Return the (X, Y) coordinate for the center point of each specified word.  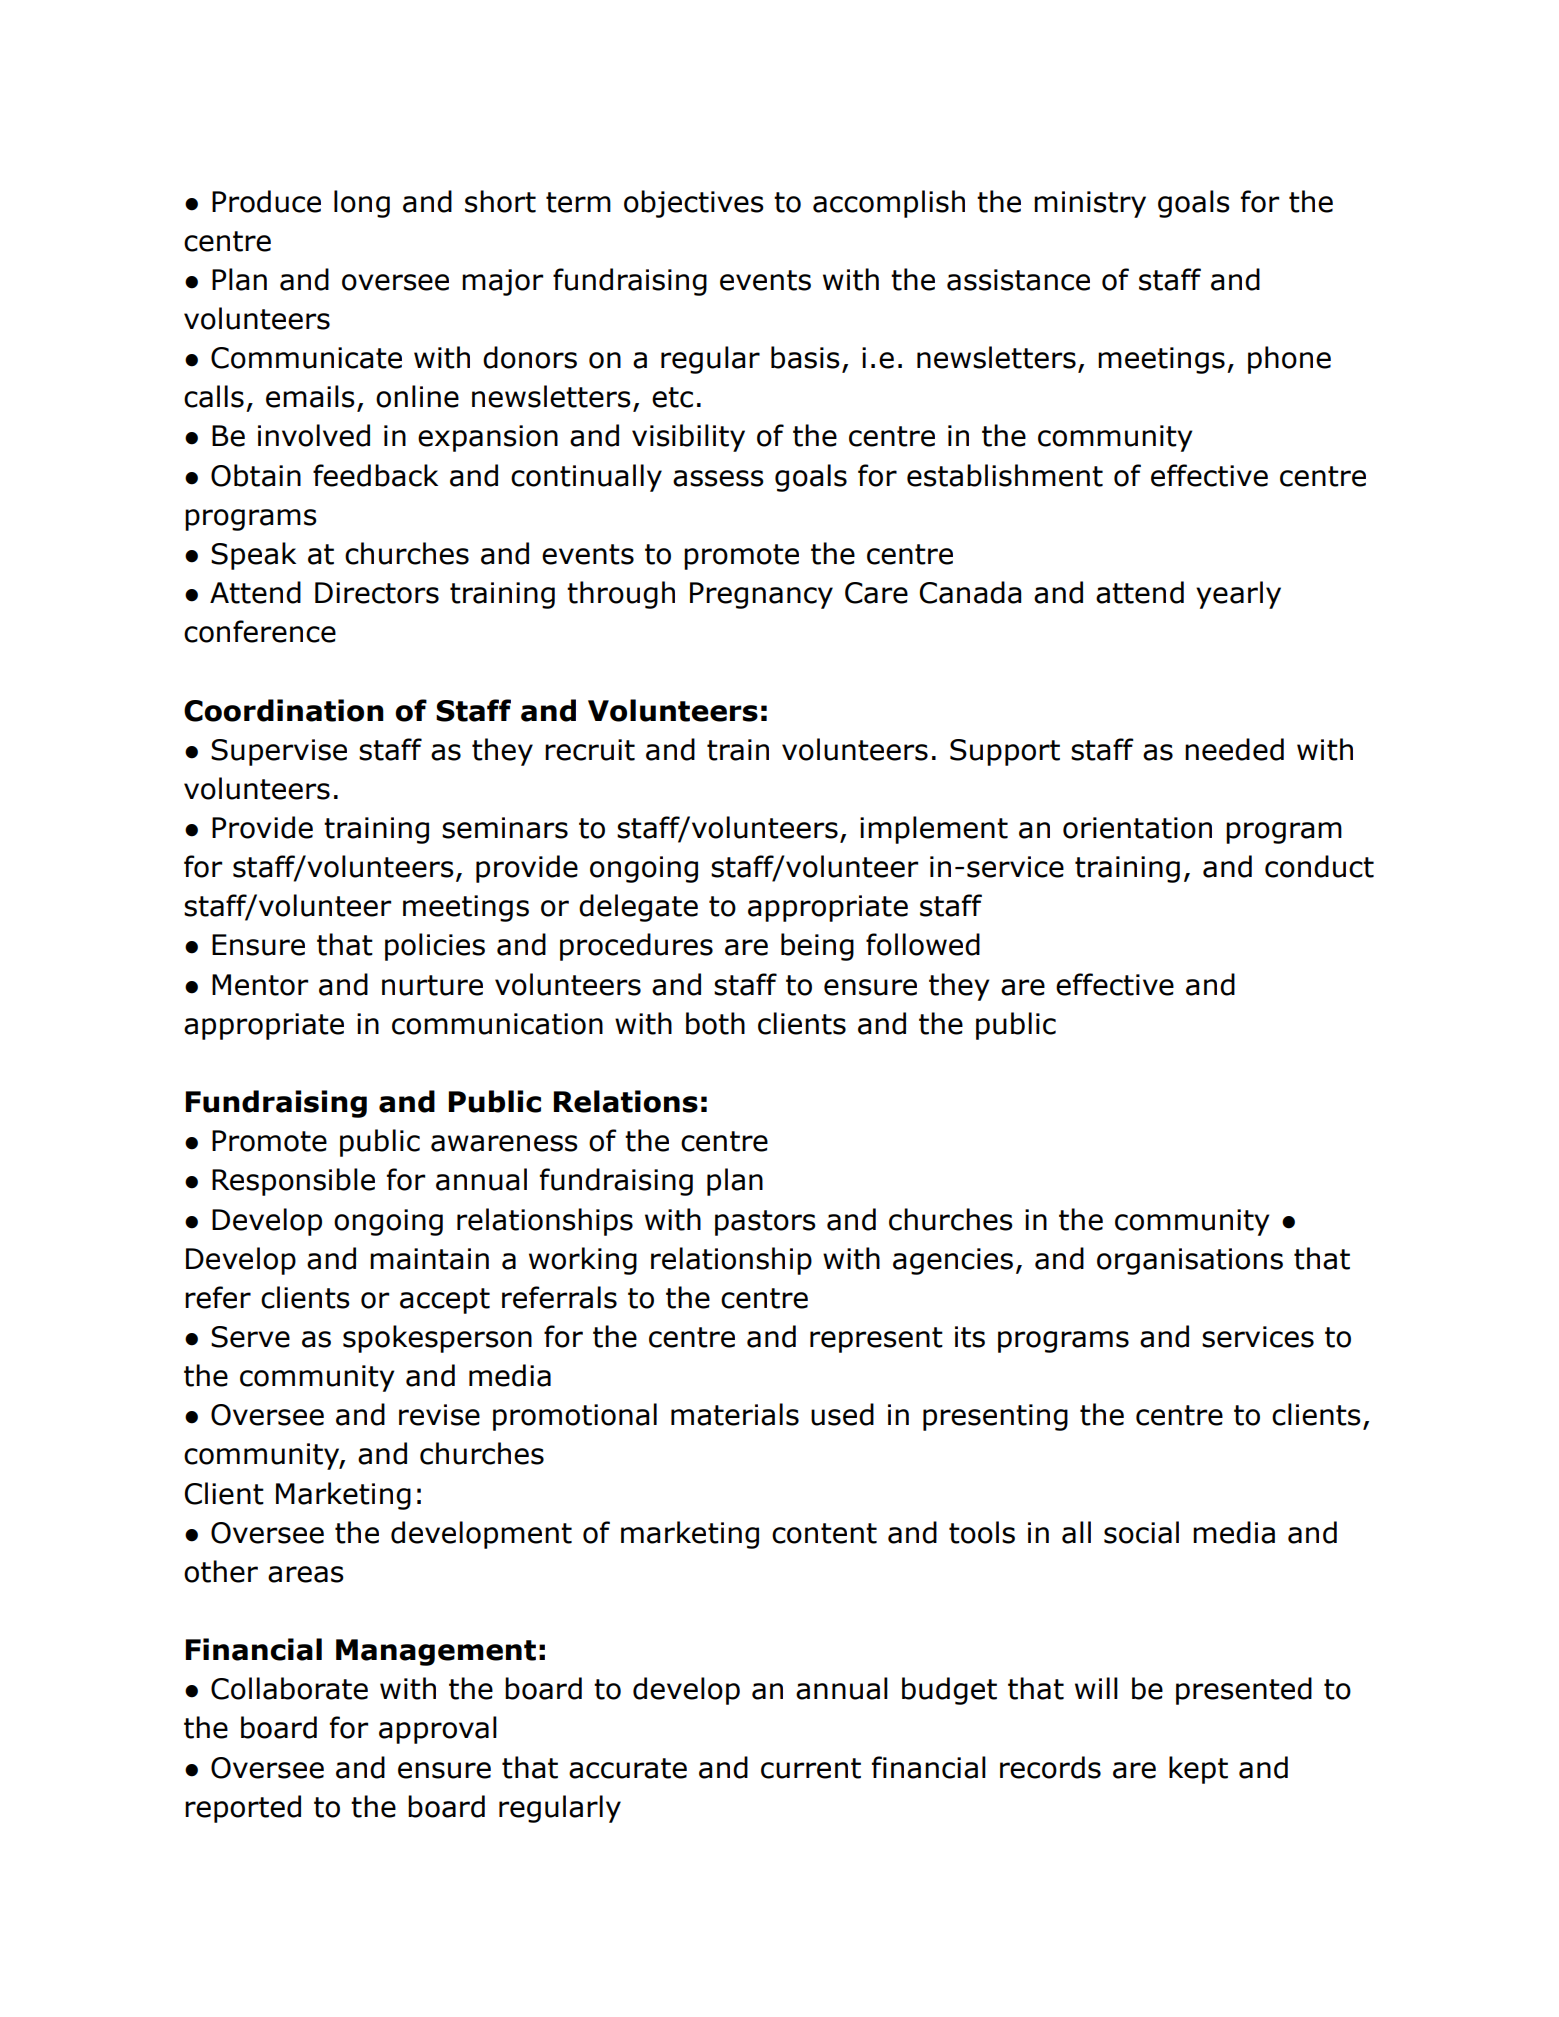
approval (438, 1730)
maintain (429, 1259)
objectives (694, 204)
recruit (590, 750)
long (362, 204)
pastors (765, 1223)
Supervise (279, 752)
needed (1234, 749)
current (811, 1768)
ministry (1090, 204)
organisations (1190, 1261)
